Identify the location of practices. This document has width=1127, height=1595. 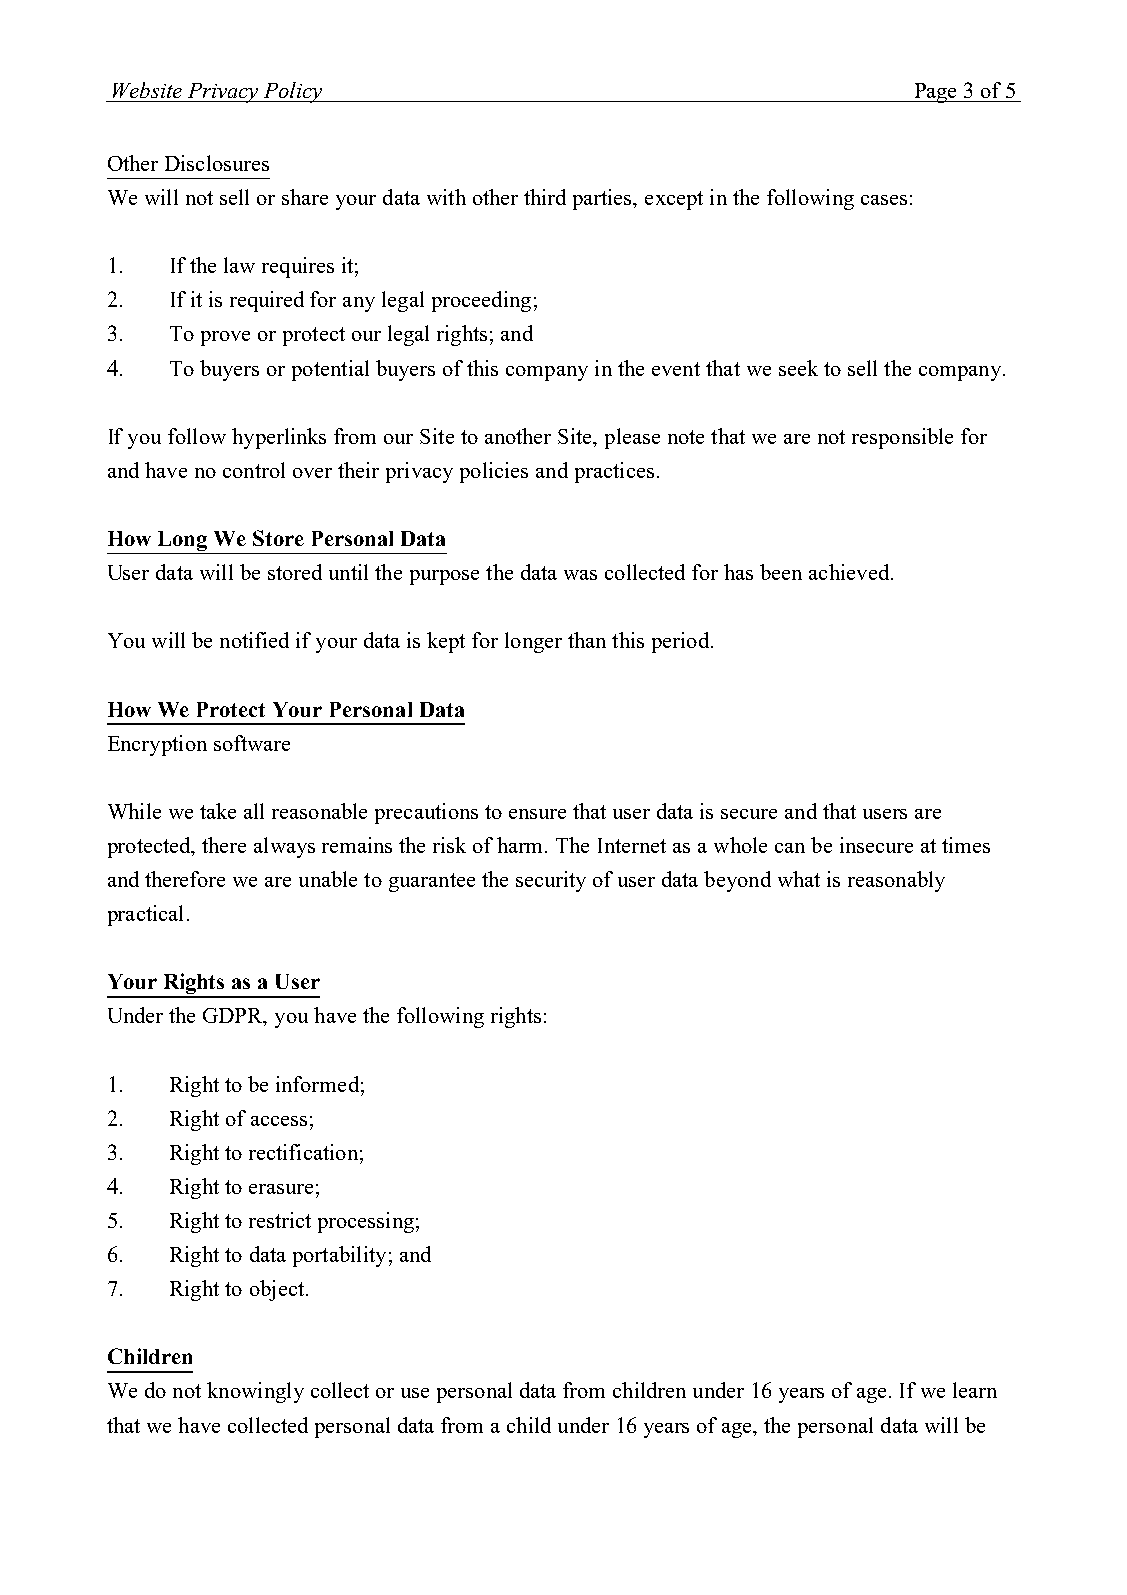
(614, 472).
